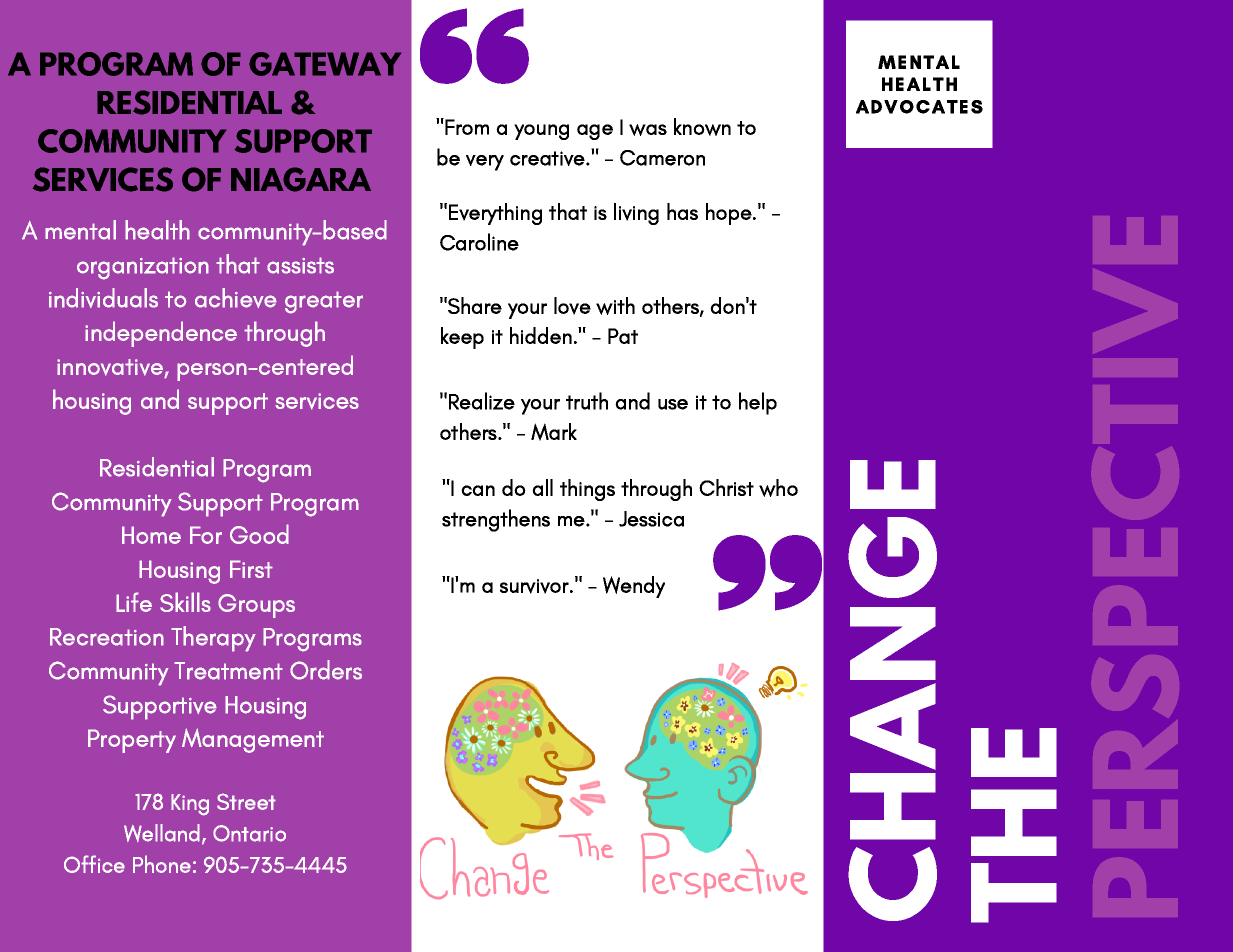 This screenshot has width=1233, height=952. What do you see at coordinates (325, 64) in the screenshot?
I see `GATEWAY` at bounding box center [325, 64].
